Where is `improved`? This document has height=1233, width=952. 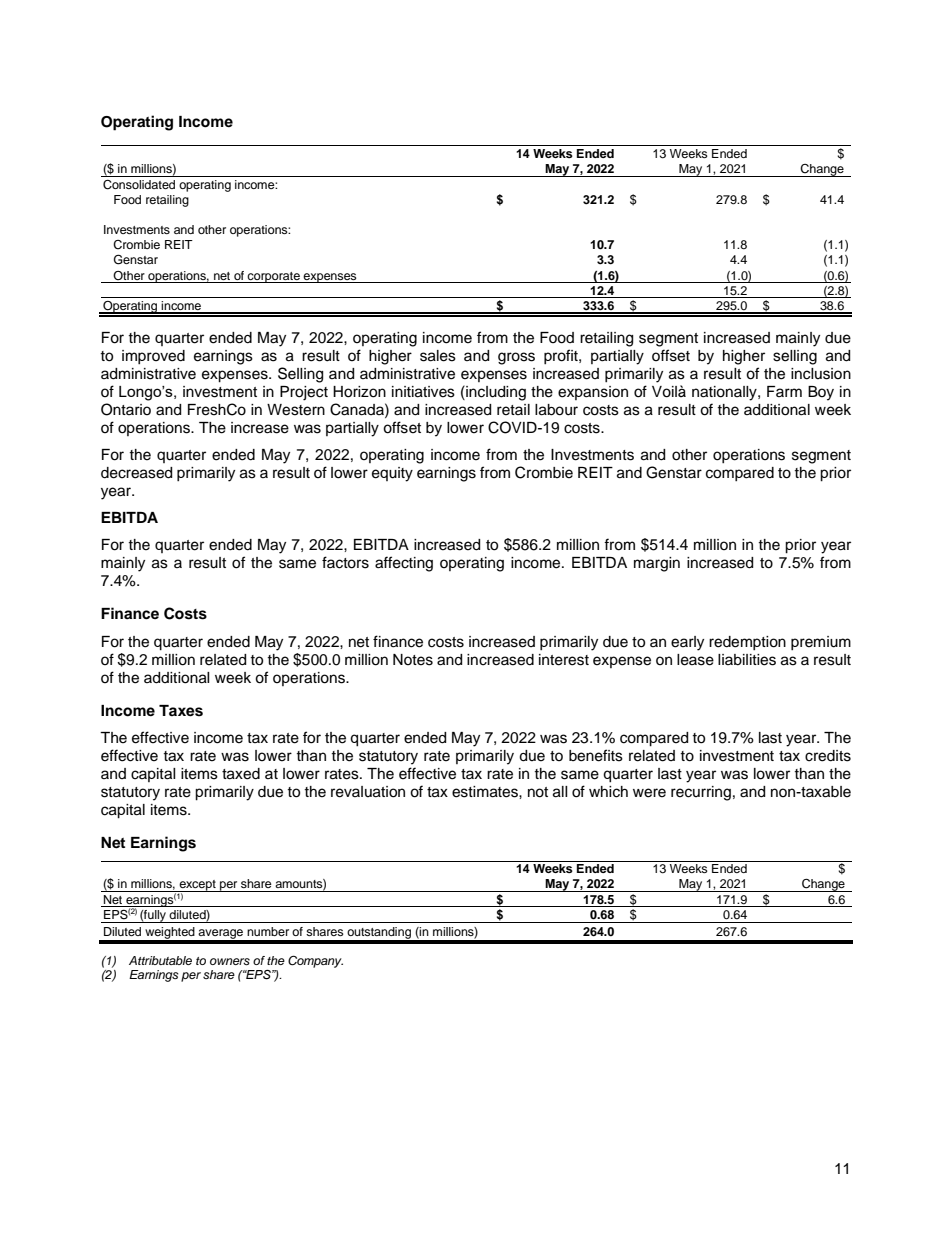
improved is located at coordinates (153, 357).
